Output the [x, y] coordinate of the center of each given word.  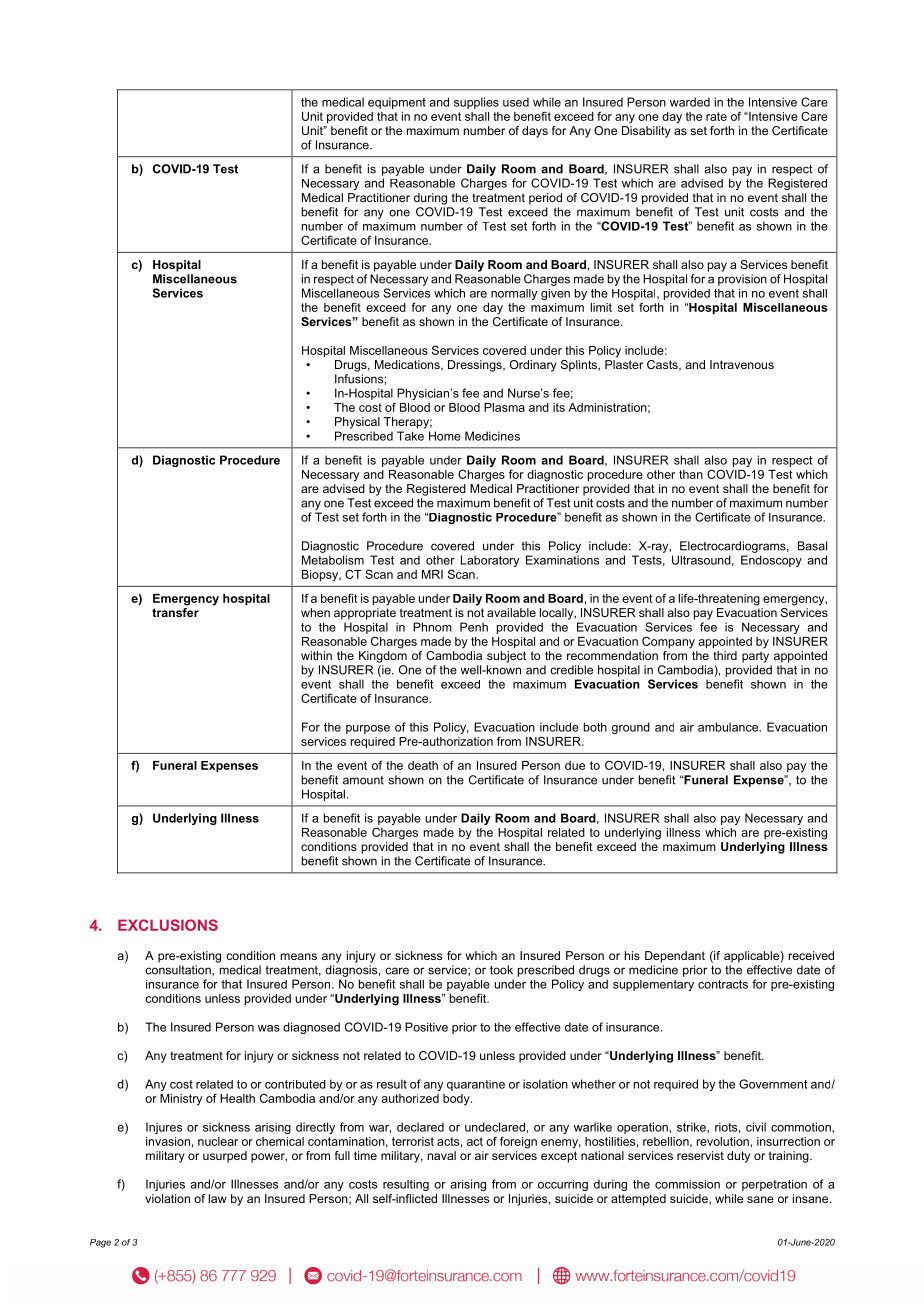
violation [167, 1198]
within [316, 655]
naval [442, 1155]
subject [506, 657]
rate [716, 116]
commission [687, 1184]
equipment [397, 103]
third [725, 655]
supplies [476, 103]
